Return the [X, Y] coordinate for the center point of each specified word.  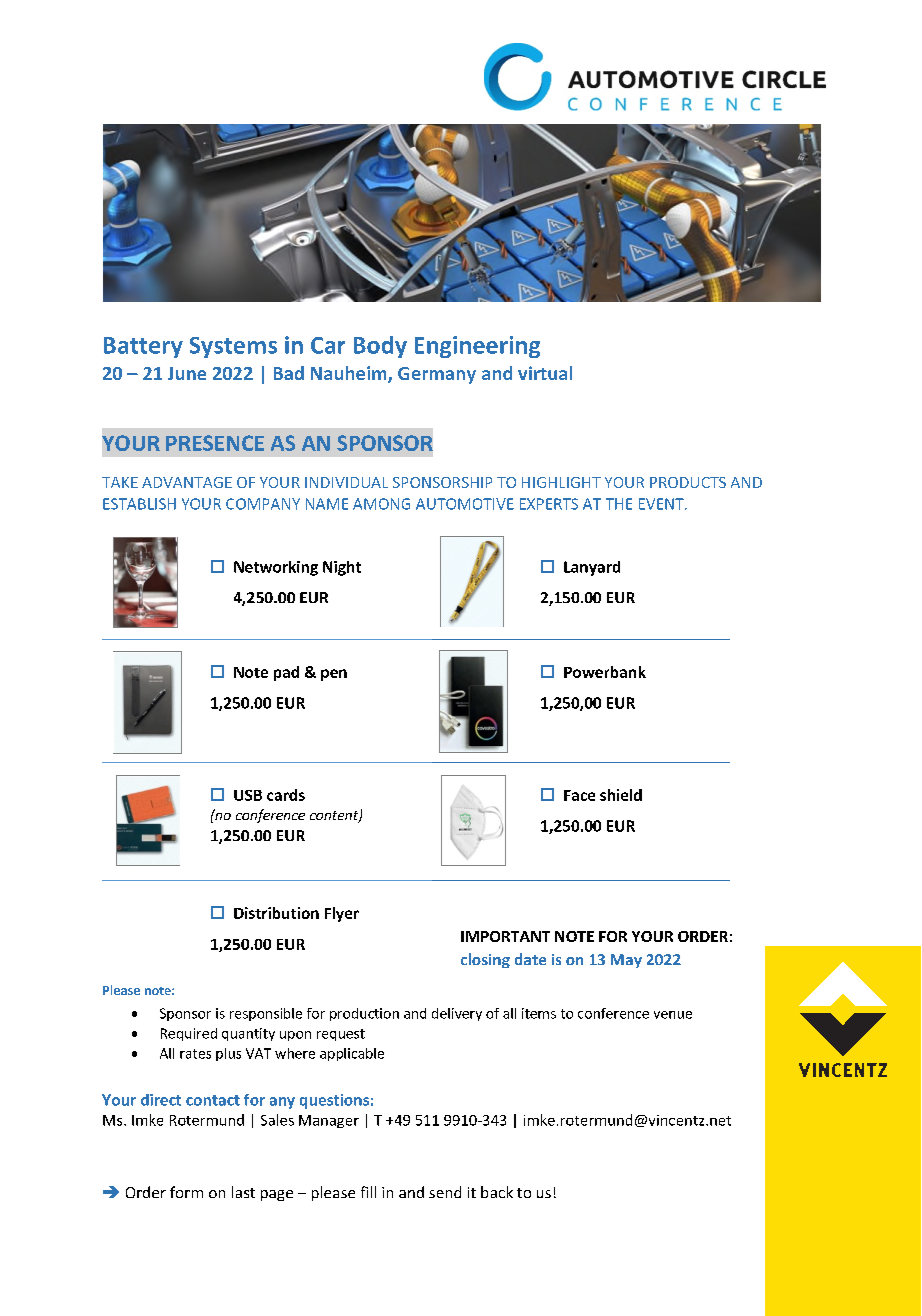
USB [248, 795]
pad [286, 673]
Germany [437, 375]
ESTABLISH [139, 504]
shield [621, 795]
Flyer [342, 914]
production [364, 1014]
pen [334, 675]
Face [579, 795]
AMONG [381, 504]
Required [189, 1034]
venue [673, 1015]
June [187, 373]
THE [619, 504]
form [186, 1192]
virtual [545, 373]
